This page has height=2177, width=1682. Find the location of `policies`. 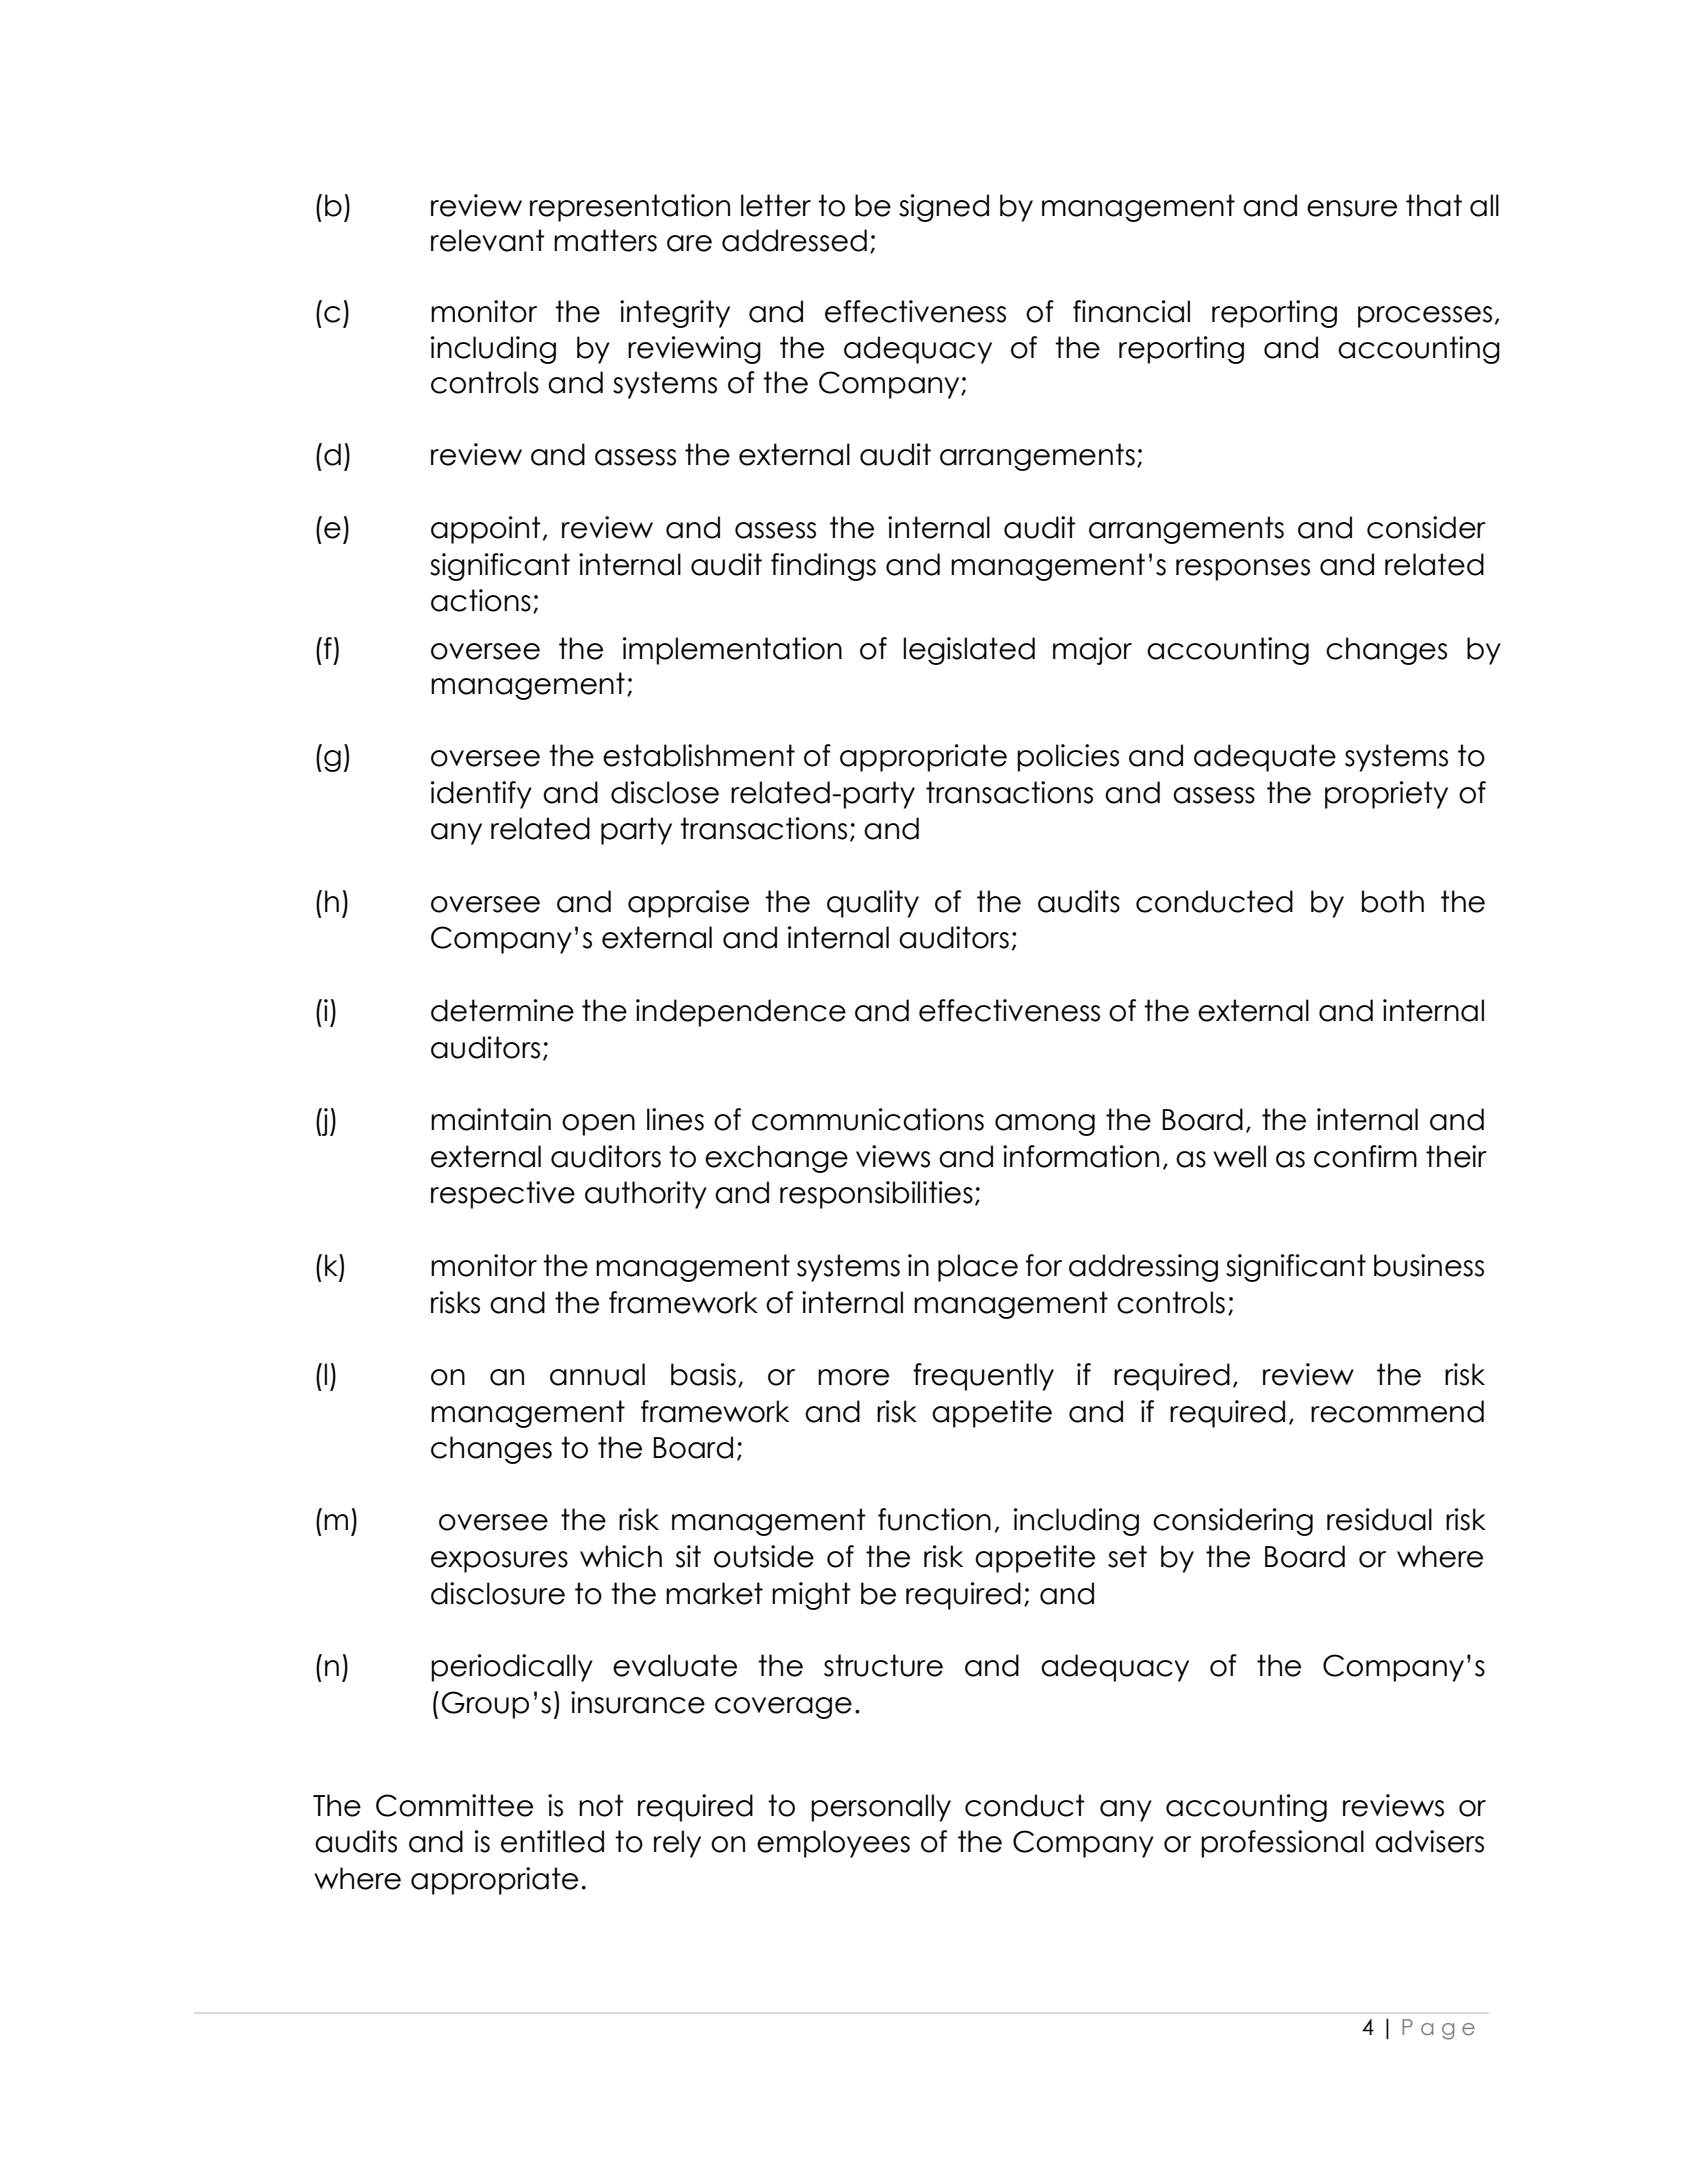

policies is located at coordinates (1068, 758).
